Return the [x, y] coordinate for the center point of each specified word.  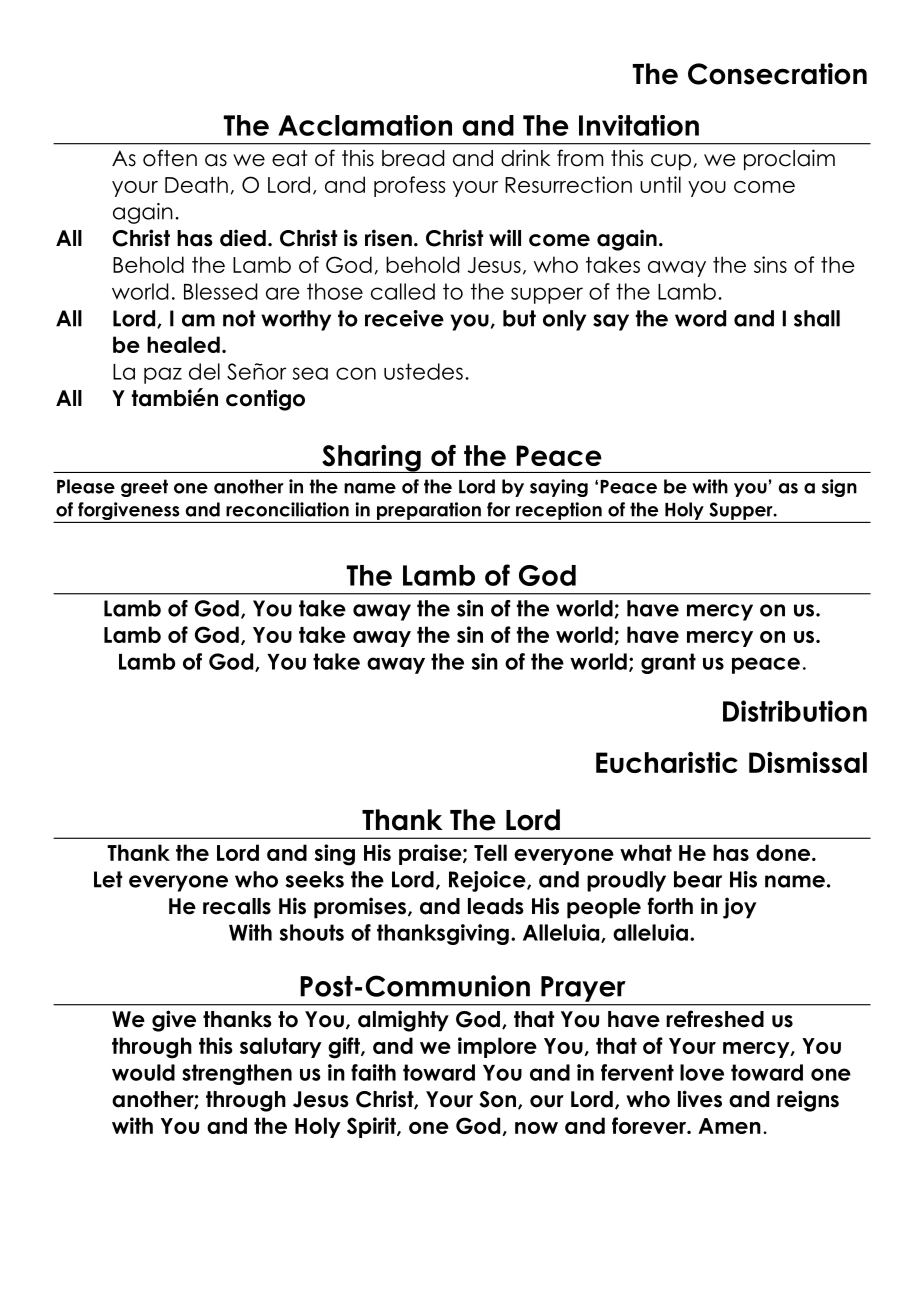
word [700, 318]
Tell [490, 852]
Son [497, 1099]
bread [413, 158]
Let [108, 879]
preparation [429, 511]
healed [183, 344]
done [784, 852]
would [143, 1072]
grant [668, 663]
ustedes [423, 371]
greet [144, 488]
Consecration [777, 74]
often [170, 158]
